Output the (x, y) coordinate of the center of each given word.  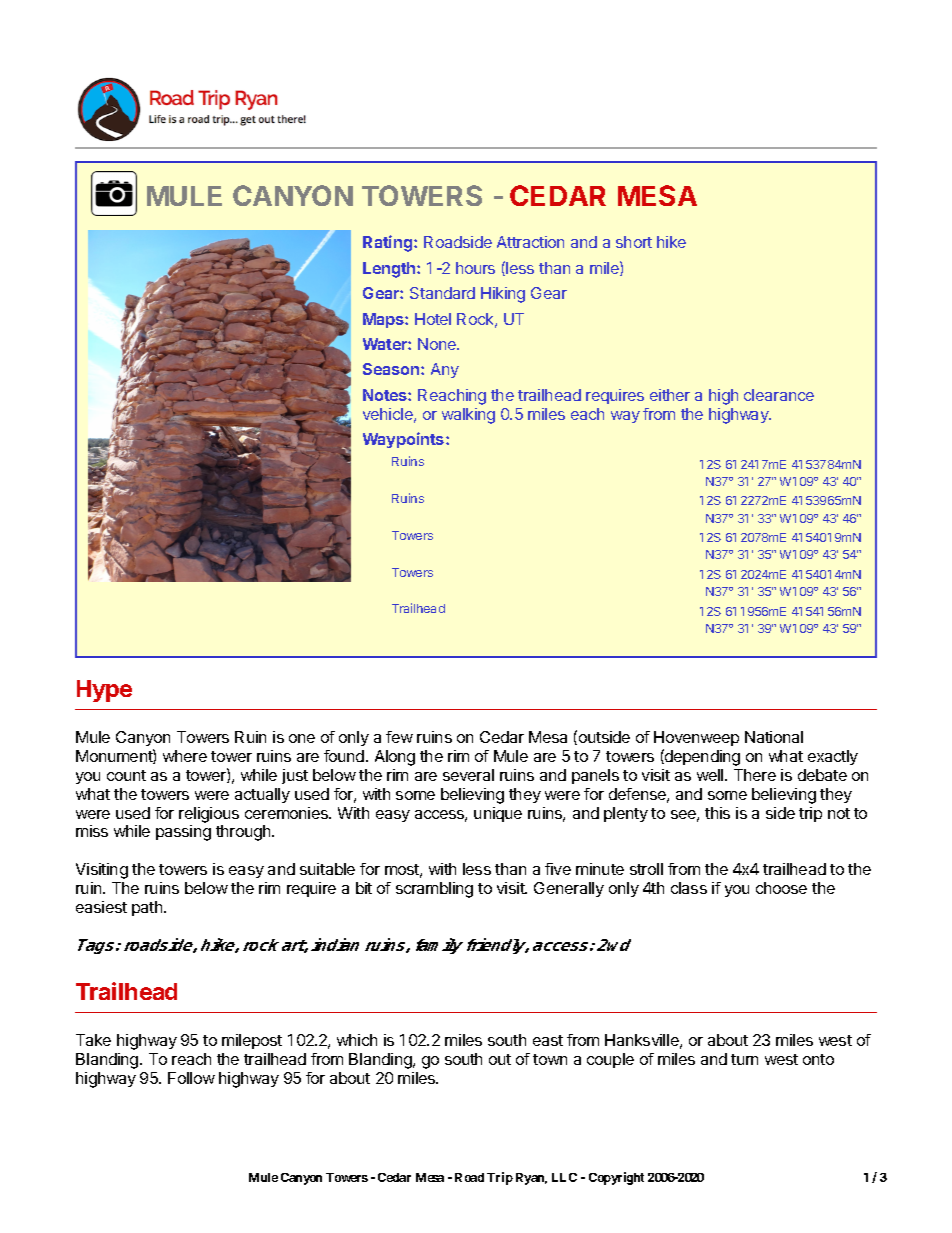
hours (475, 268)
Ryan (531, 1179)
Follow (191, 1078)
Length (390, 270)
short (634, 242)
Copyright (616, 1178)
